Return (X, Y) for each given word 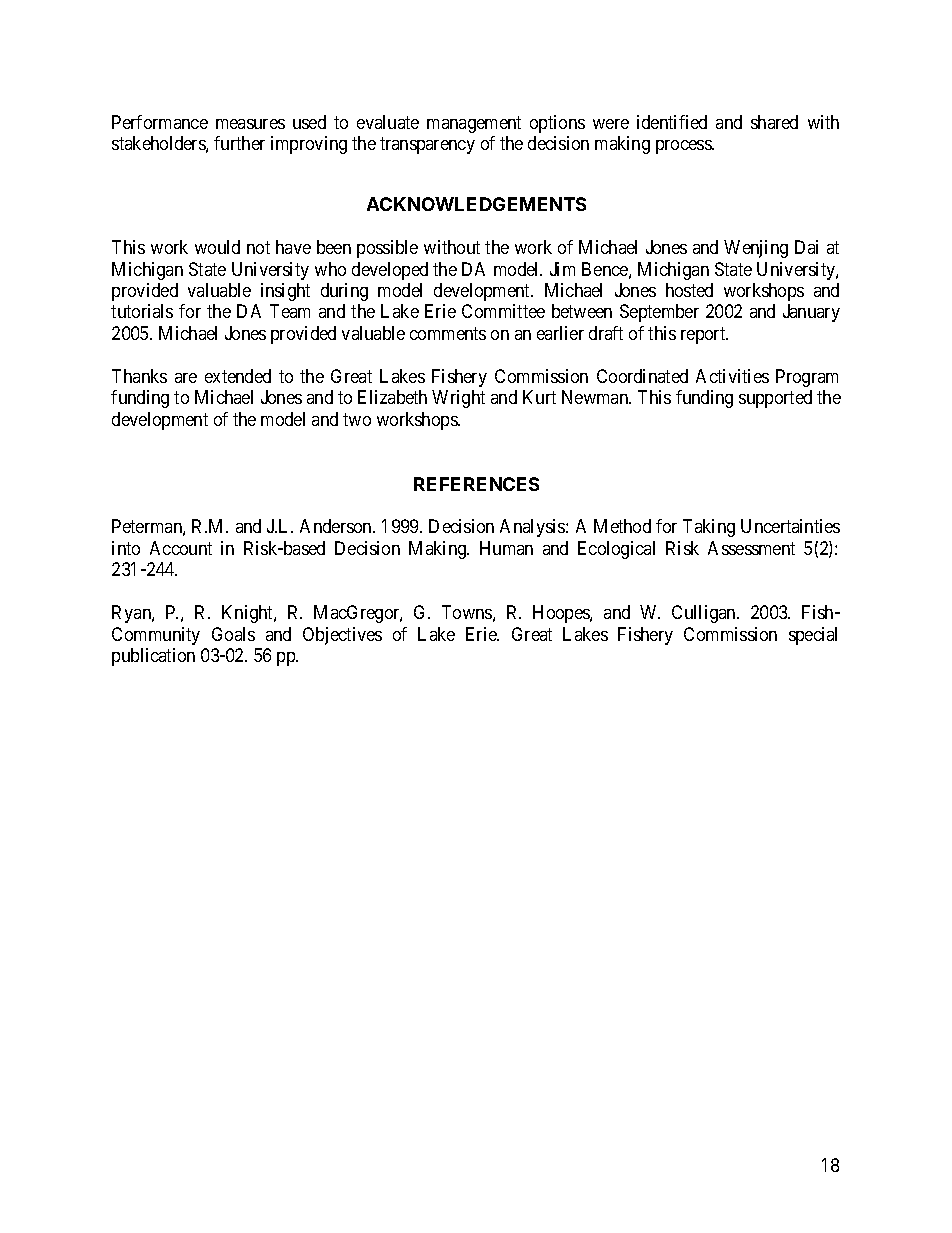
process (684, 147)
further (239, 143)
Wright (458, 399)
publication (153, 657)
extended (238, 376)
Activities (732, 376)
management (474, 124)
